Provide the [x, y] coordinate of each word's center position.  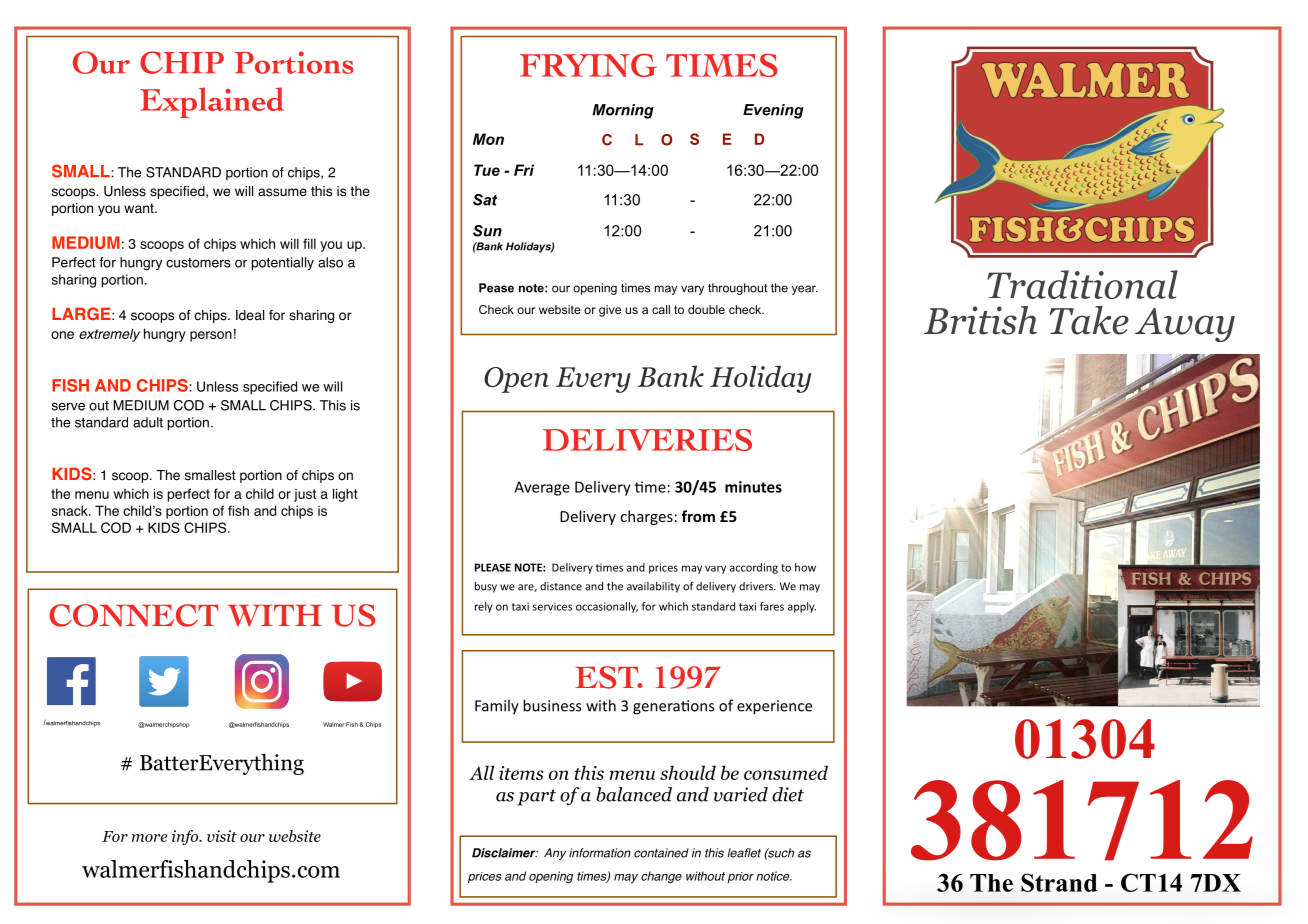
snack [71, 510]
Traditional [1082, 284]
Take [1089, 320]
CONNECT [134, 615]
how [805, 567]
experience [774, 707]
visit [222, 836]
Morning [623, 111]
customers [198, 263]
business [552, 705]
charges [646, 517]
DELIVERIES [647, 440]
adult [148, 422]
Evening [773, 111]
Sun [487, 231]
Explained [212, 102]
